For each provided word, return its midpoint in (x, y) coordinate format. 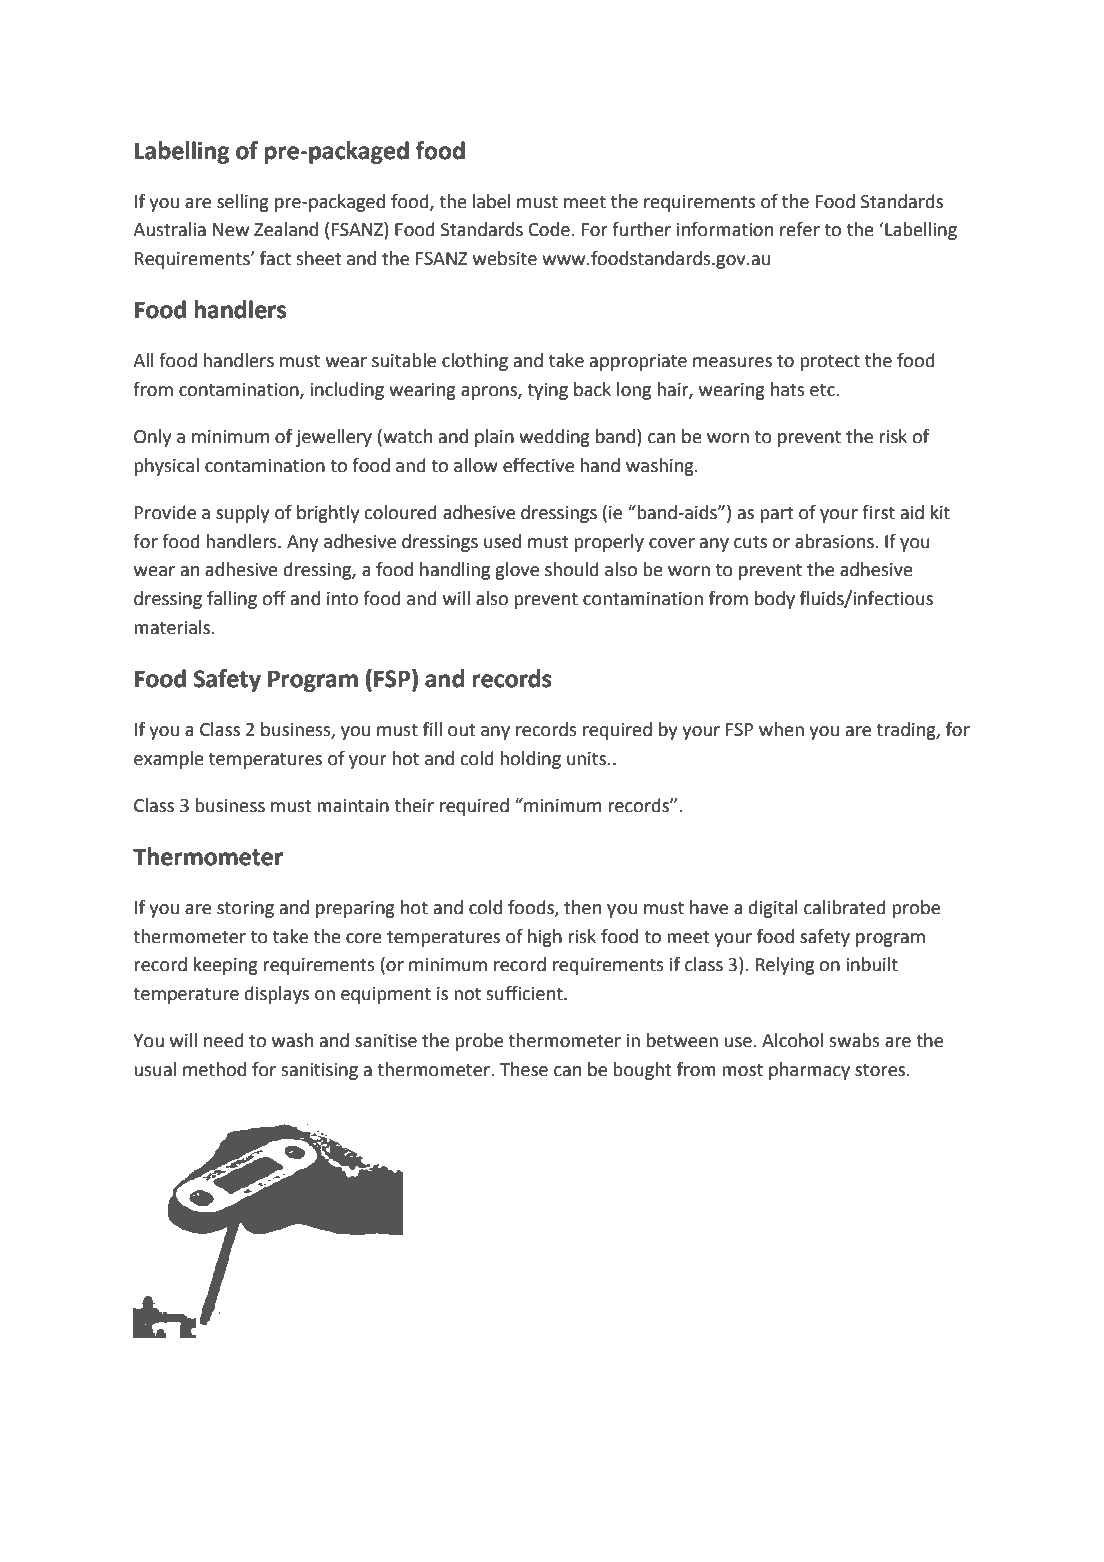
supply (242, 514)
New (231, 230)
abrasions (835, 541)
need (224, 1040)
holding (530, 760)
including (347, 391)
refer (800, 229)
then (582, 907)
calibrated (845, 907)
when (781, 729)
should (572, 569)
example (169, 760)
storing (245, 909)
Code (549, 229)
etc (823, 390)
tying (547, 391)
